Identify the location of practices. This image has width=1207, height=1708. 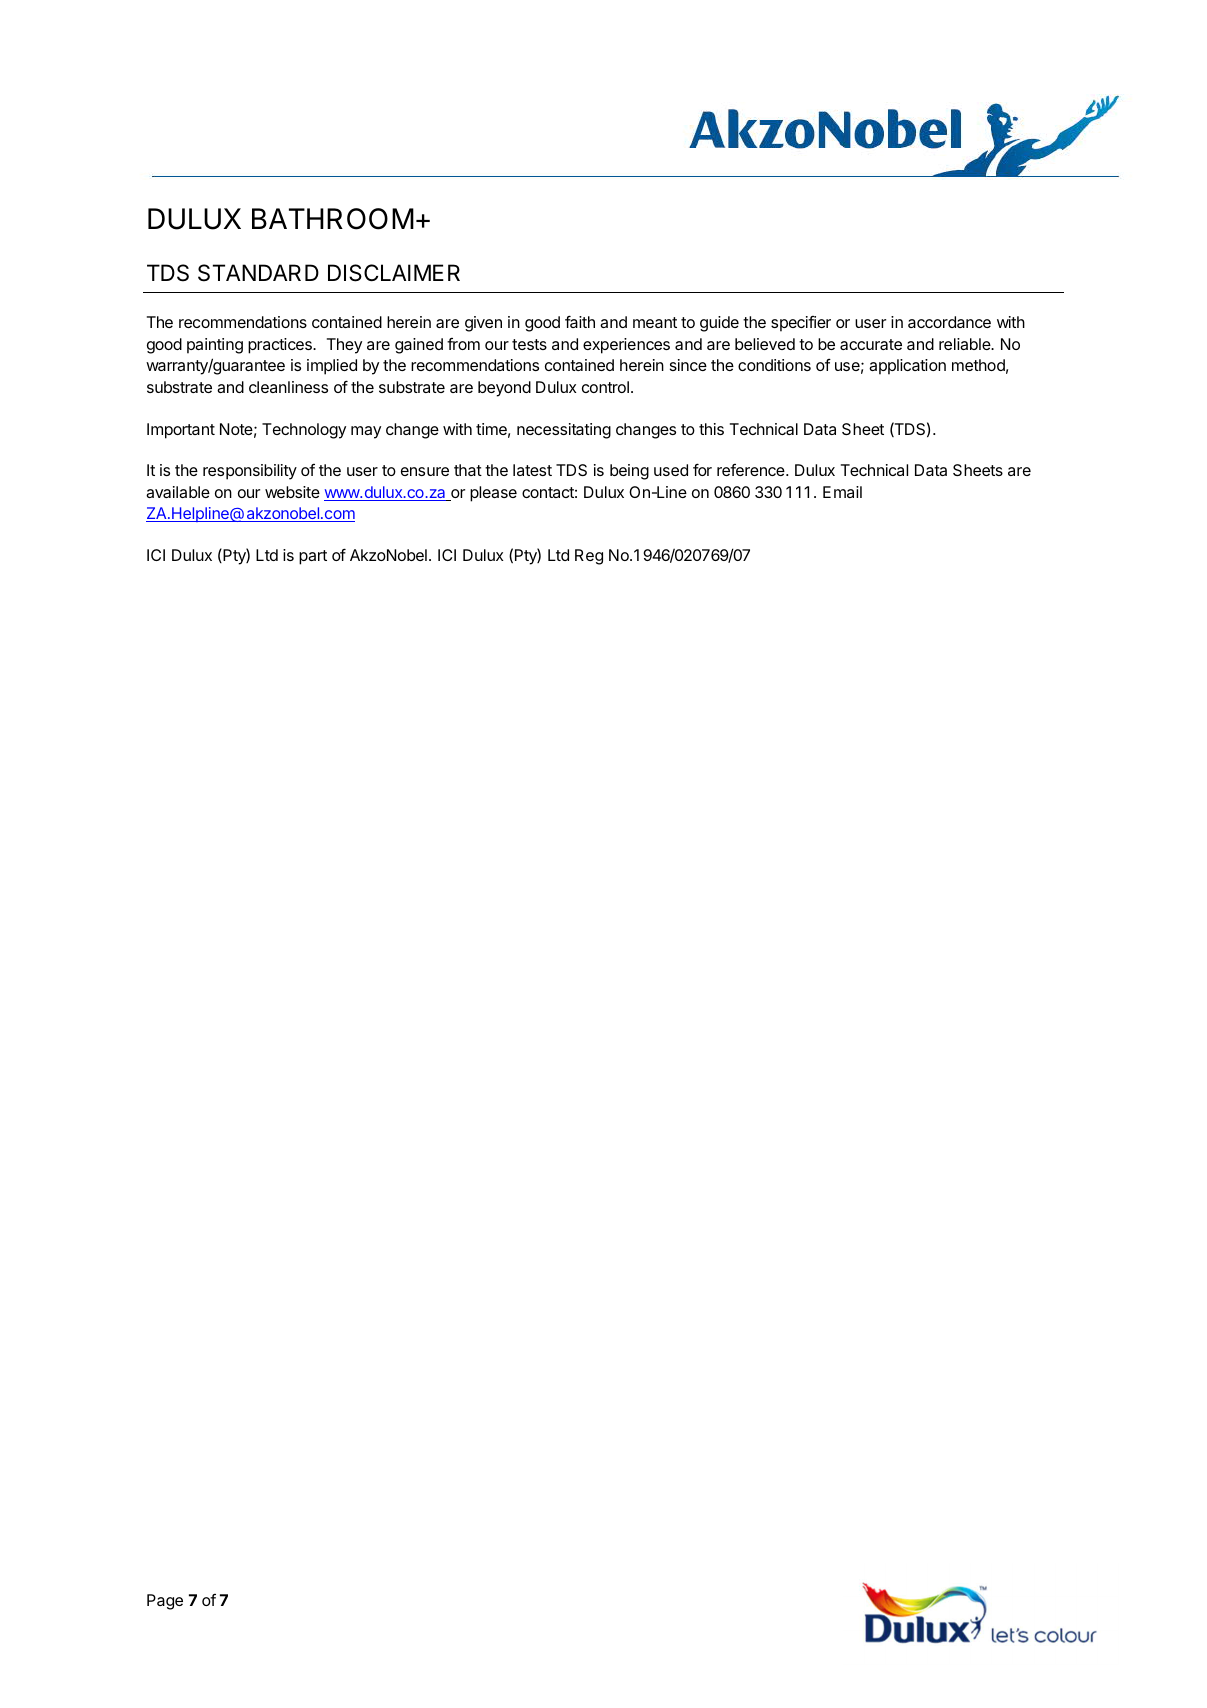
(281, 346).
